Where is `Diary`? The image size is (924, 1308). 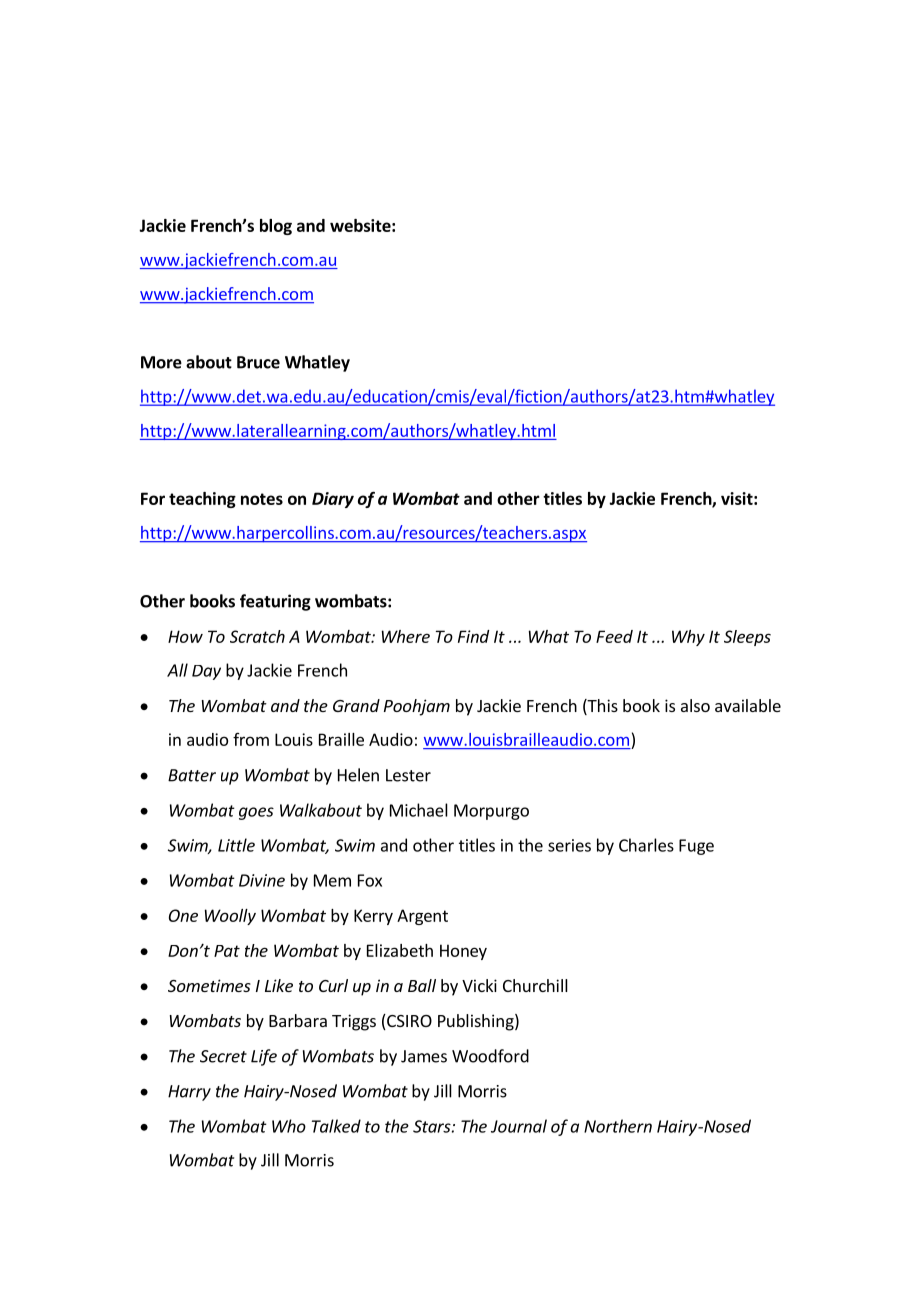
Diary is located at coordinates (333, 500).
